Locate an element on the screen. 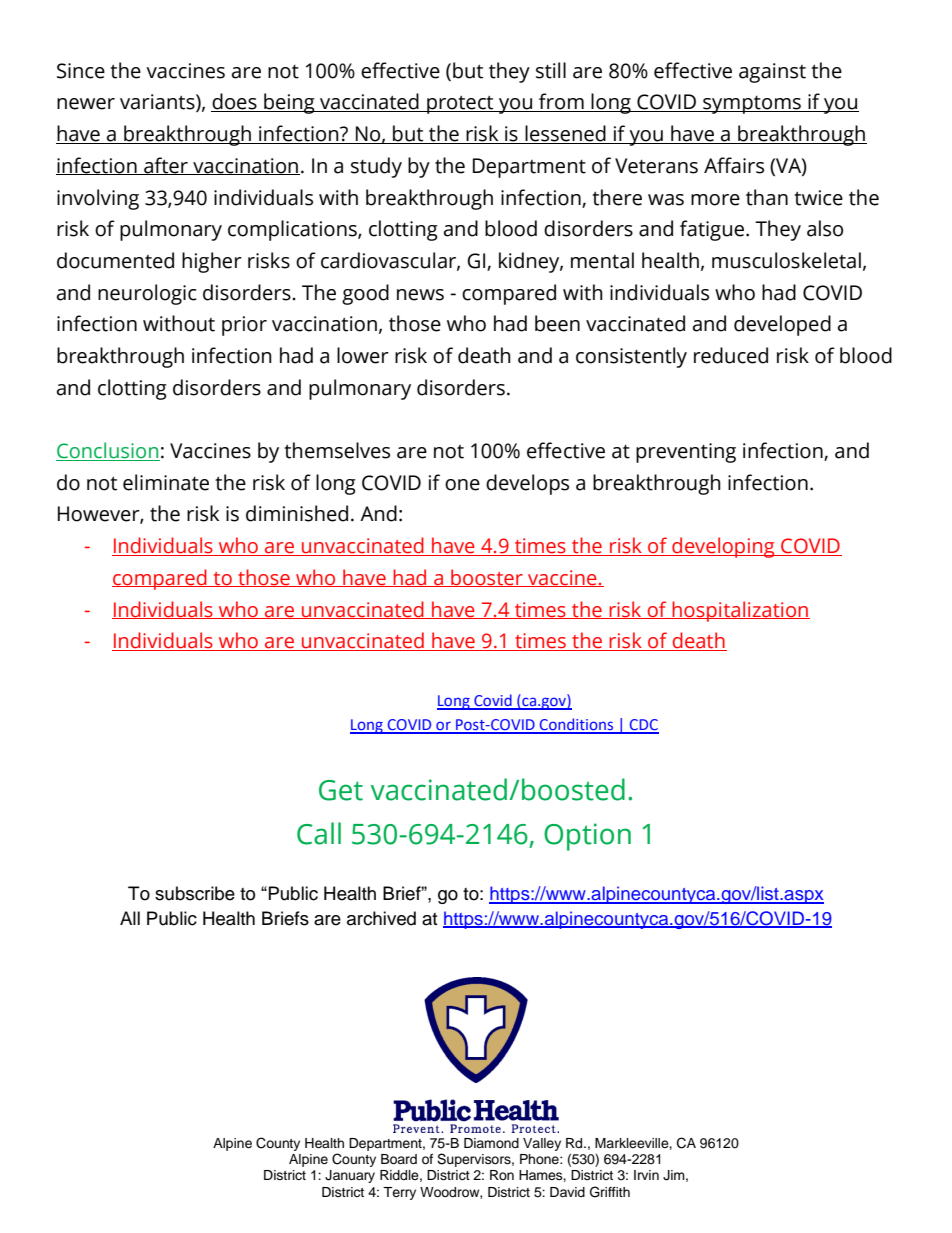 The image size is (952, 1233). CDC is located at coordinates (643, 726).
